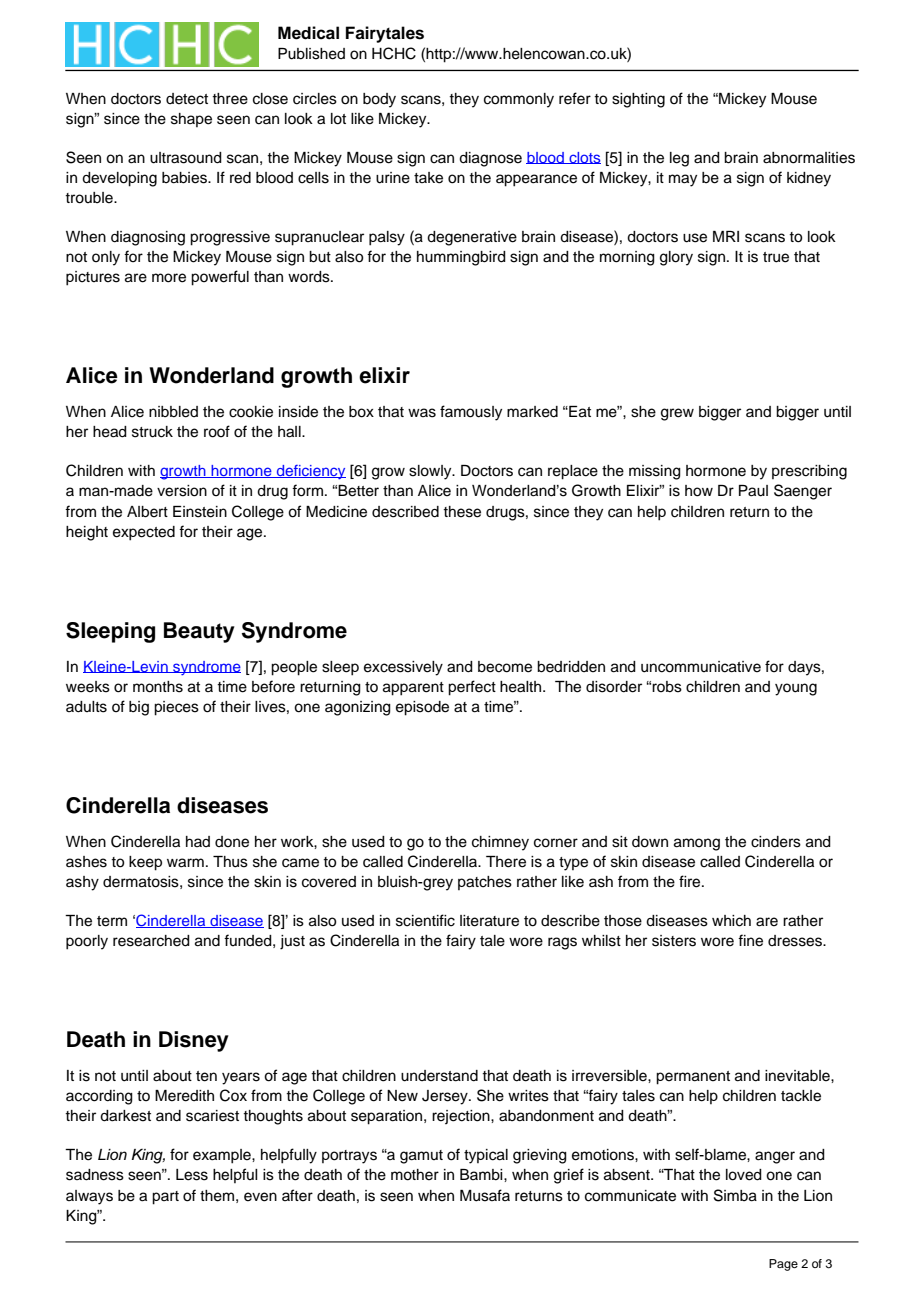 This screenshot has width=924, height=1308. Describe the element at coordinates (379, 100) in the screenshot. I see `body` at that location.
